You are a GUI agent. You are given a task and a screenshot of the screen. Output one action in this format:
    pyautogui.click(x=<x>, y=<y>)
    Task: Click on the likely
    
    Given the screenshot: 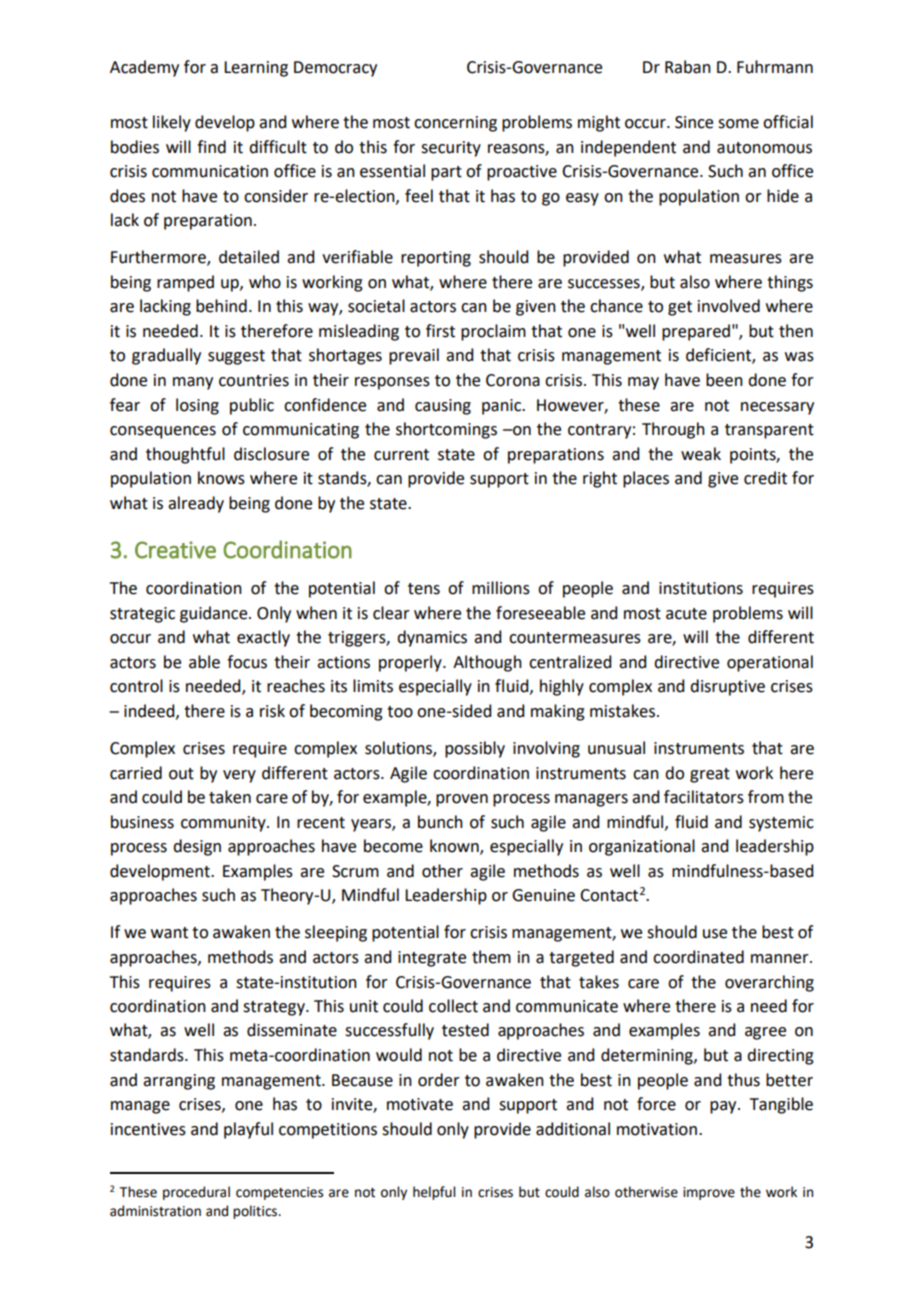 What is the action you would take?
    pyautogui.click(x=172, y=123)
